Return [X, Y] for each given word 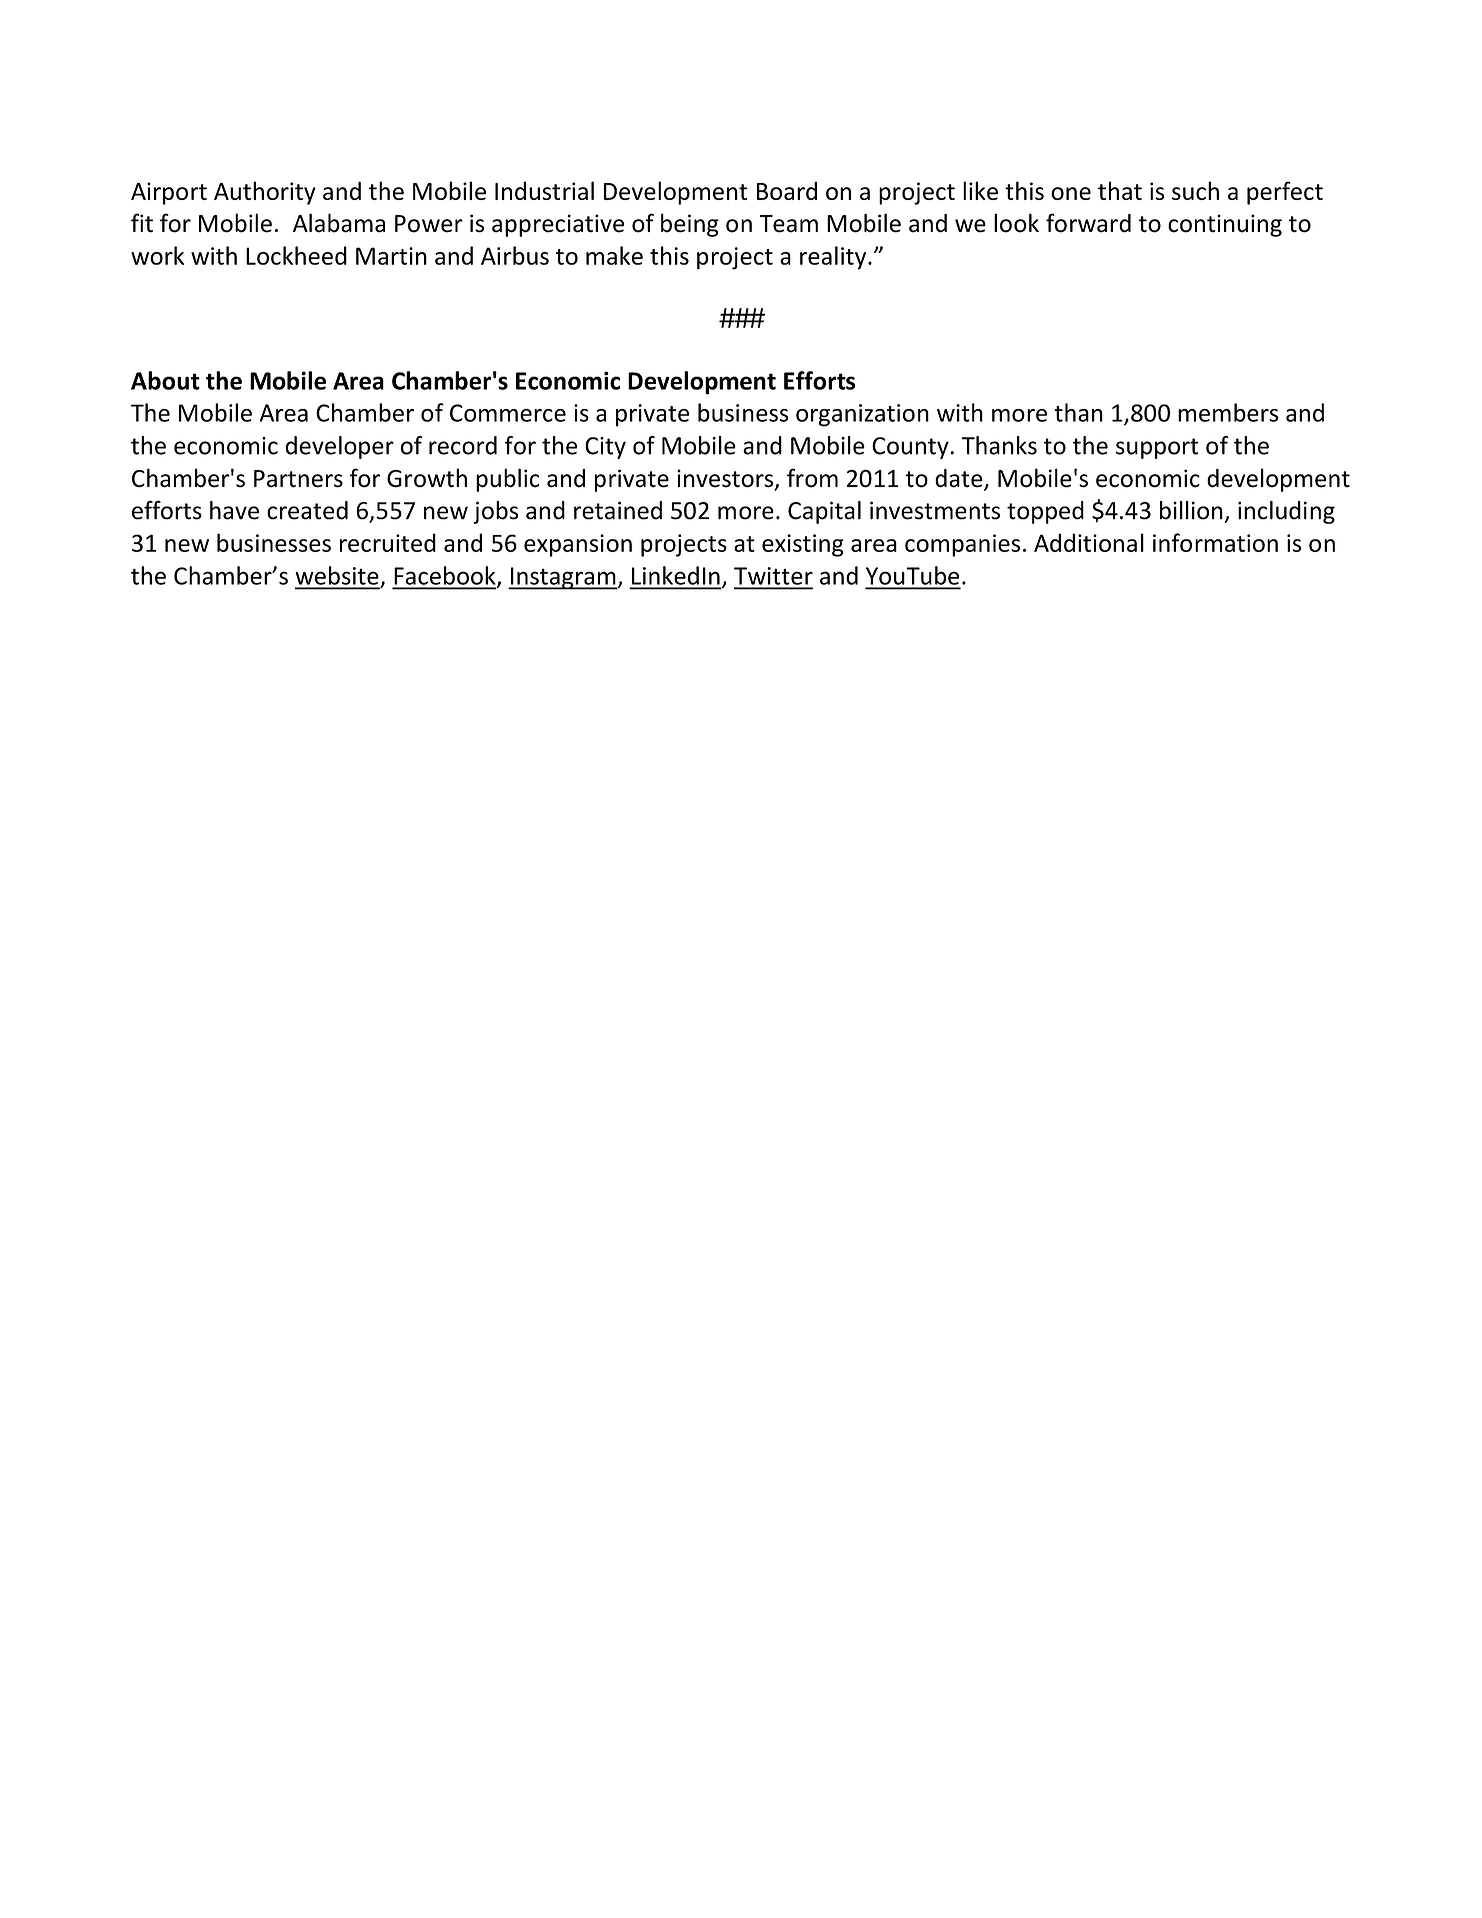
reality [834, 258]
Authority [265, 193]
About [165, 380]
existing [803, 545]
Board [787, 190]
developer [340, 447]
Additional [1089, 542]
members [1228, 412]
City [605, 448]
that [1120, 190]
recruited [388, 542]
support [1157, 448]
